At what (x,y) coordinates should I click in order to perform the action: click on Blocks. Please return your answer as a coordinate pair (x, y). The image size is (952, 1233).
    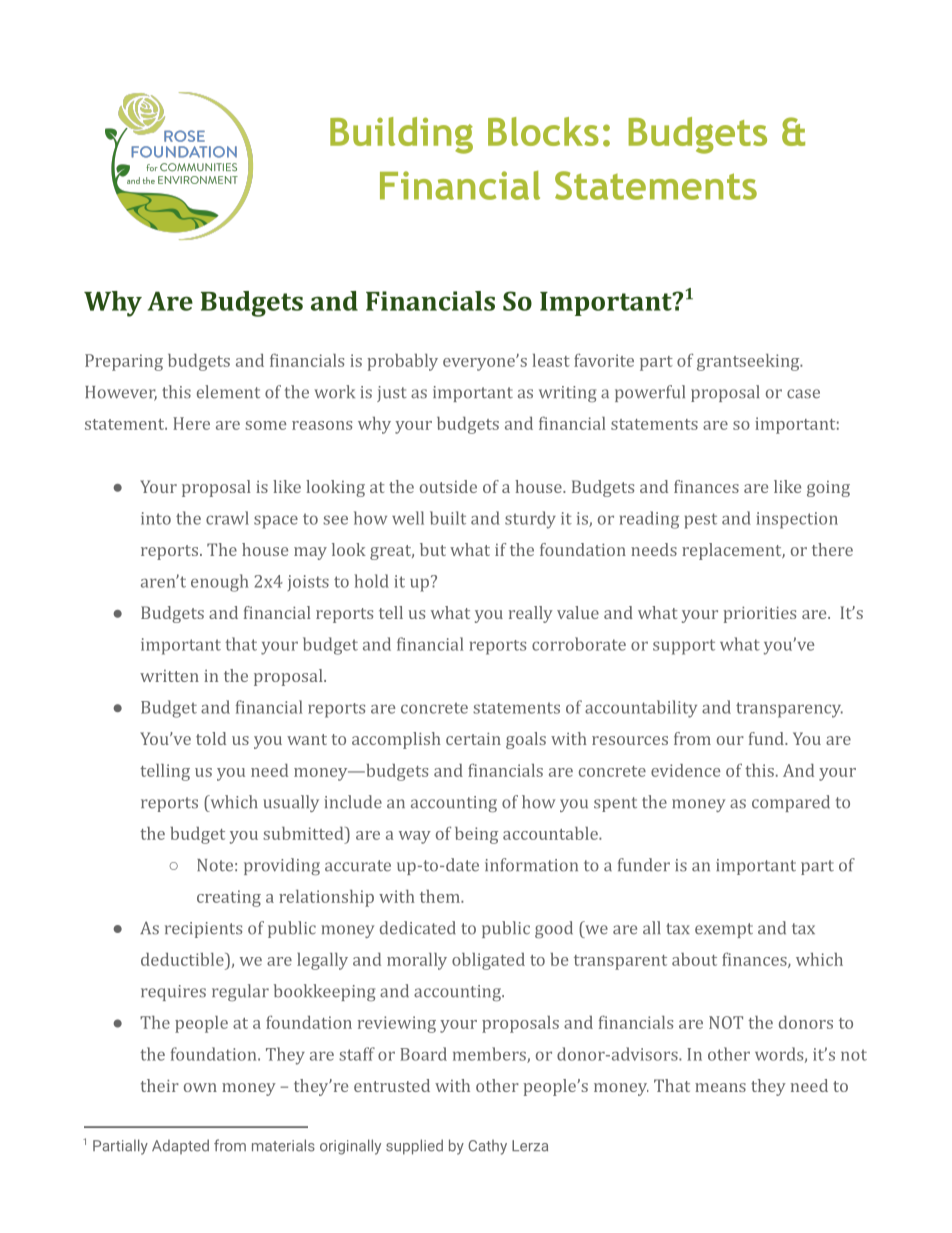
    Looking at the image, I should click on (543, 131).
